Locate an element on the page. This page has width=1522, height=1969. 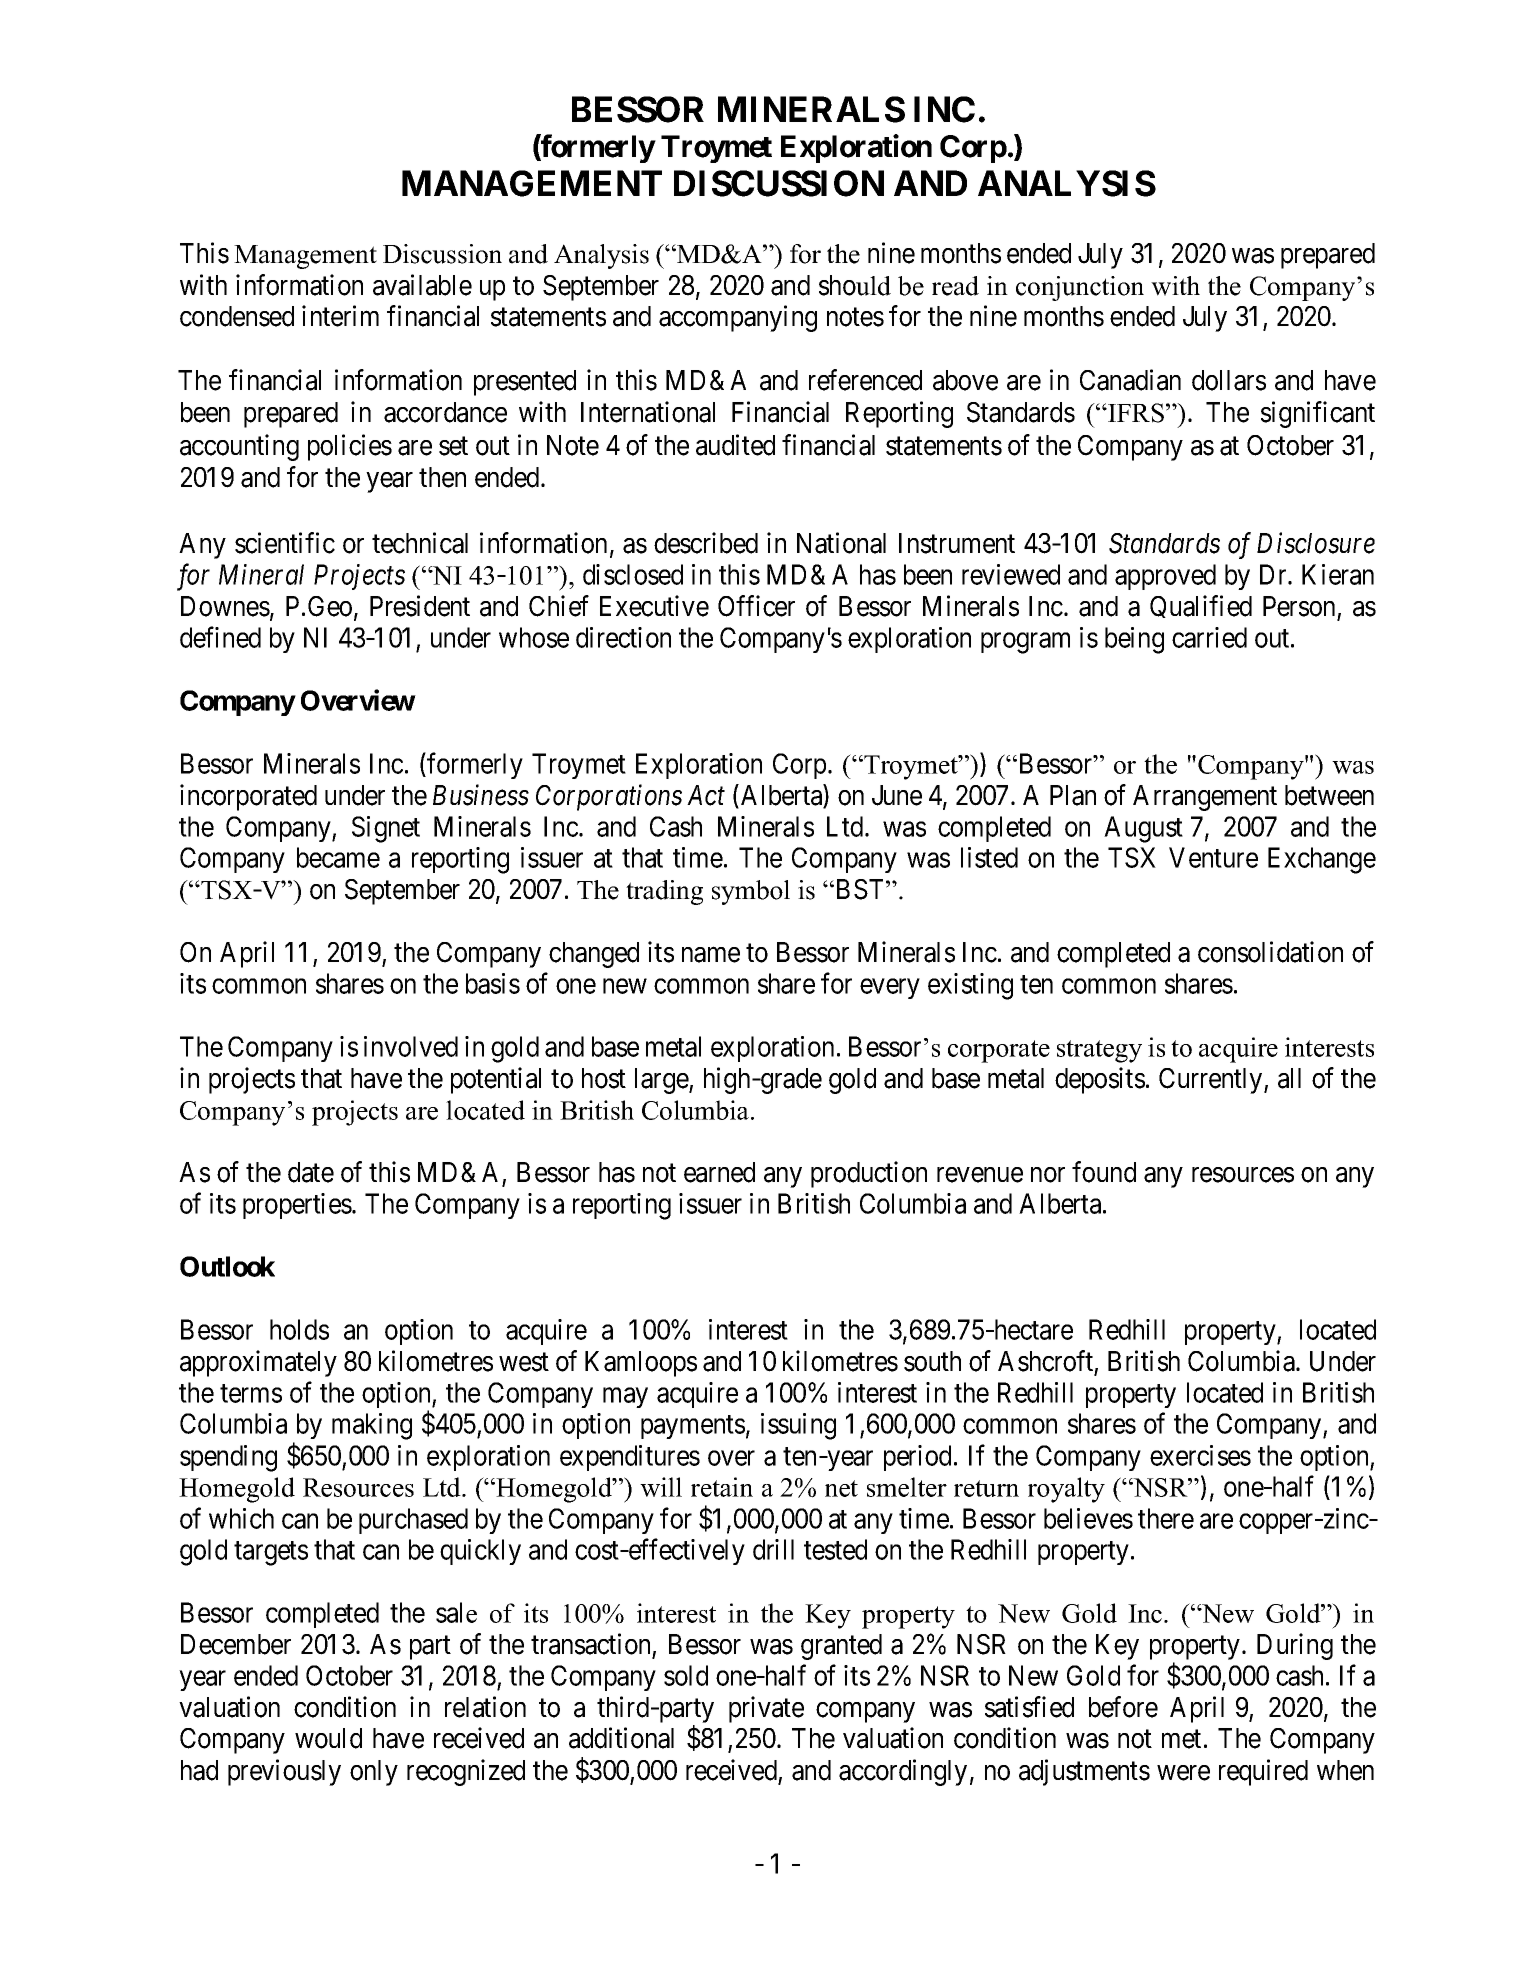
Arrangement is located at coordinates (1205, 798).
